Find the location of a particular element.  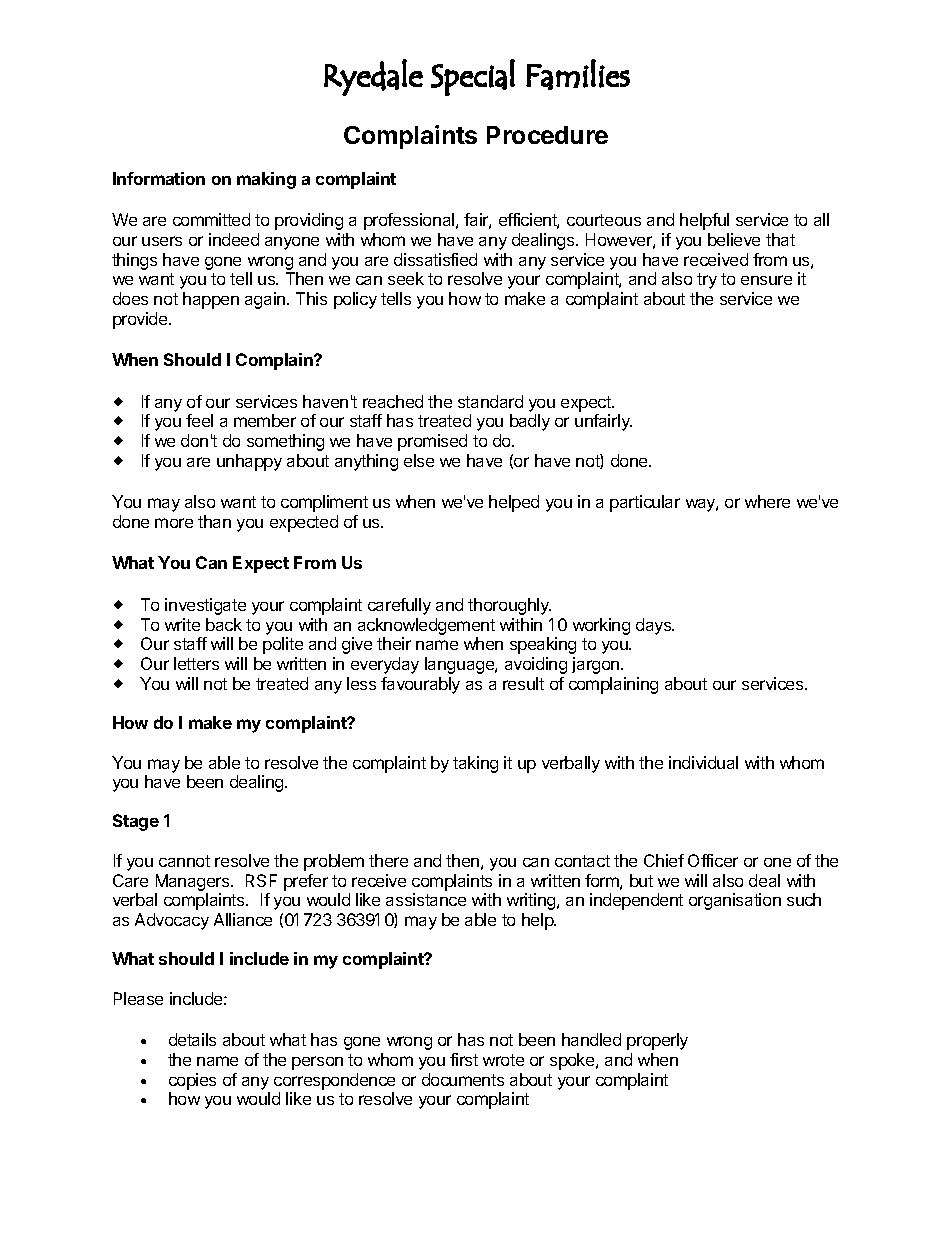

try is located at coordinates (707, 281).
